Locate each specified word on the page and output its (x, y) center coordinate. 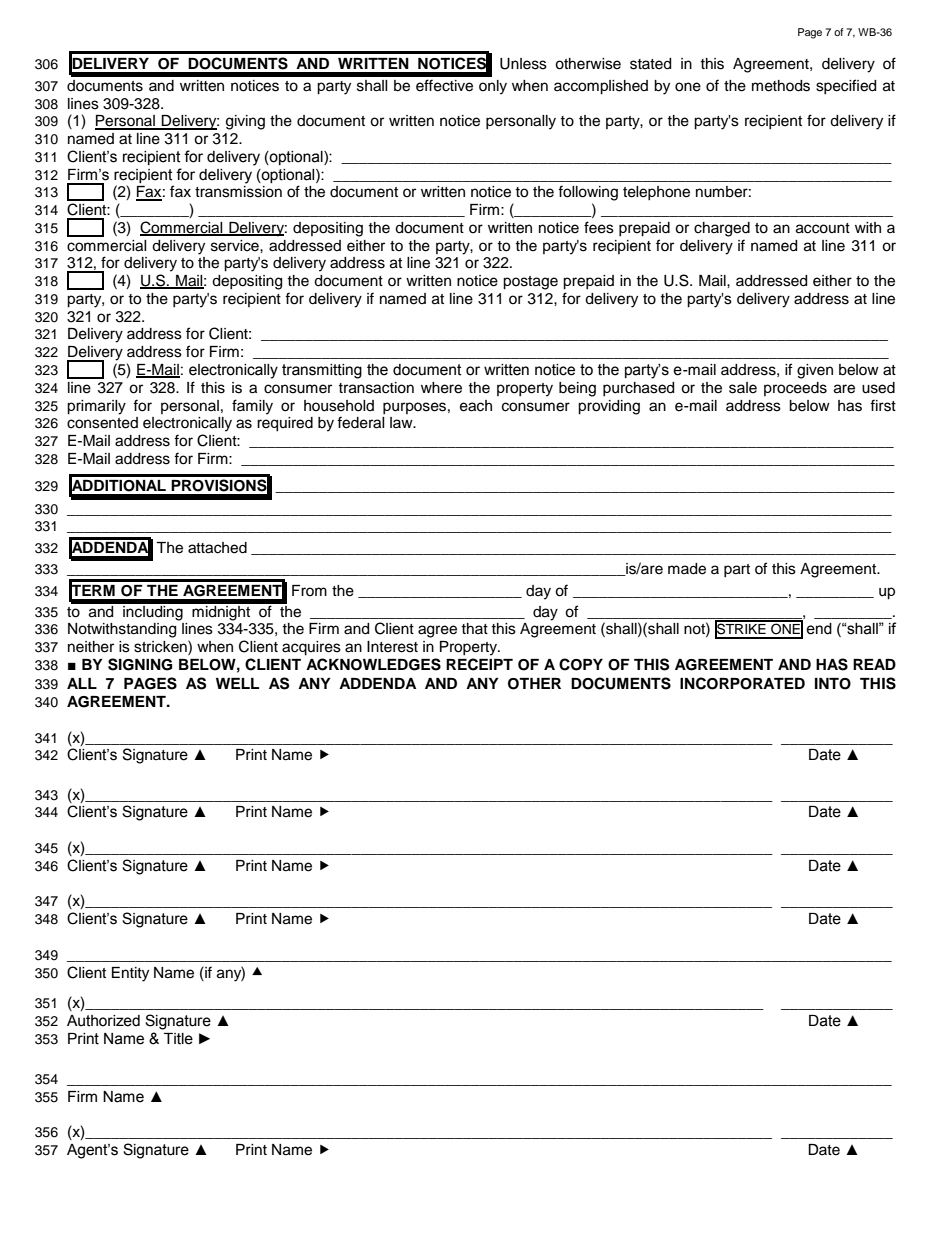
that (474, 628)
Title (178, 1039)
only (493, 87)
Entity (130, 974)
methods (781, 86)
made (687, 569)
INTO (833, 684)
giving (245, 122)
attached (217, 548)
